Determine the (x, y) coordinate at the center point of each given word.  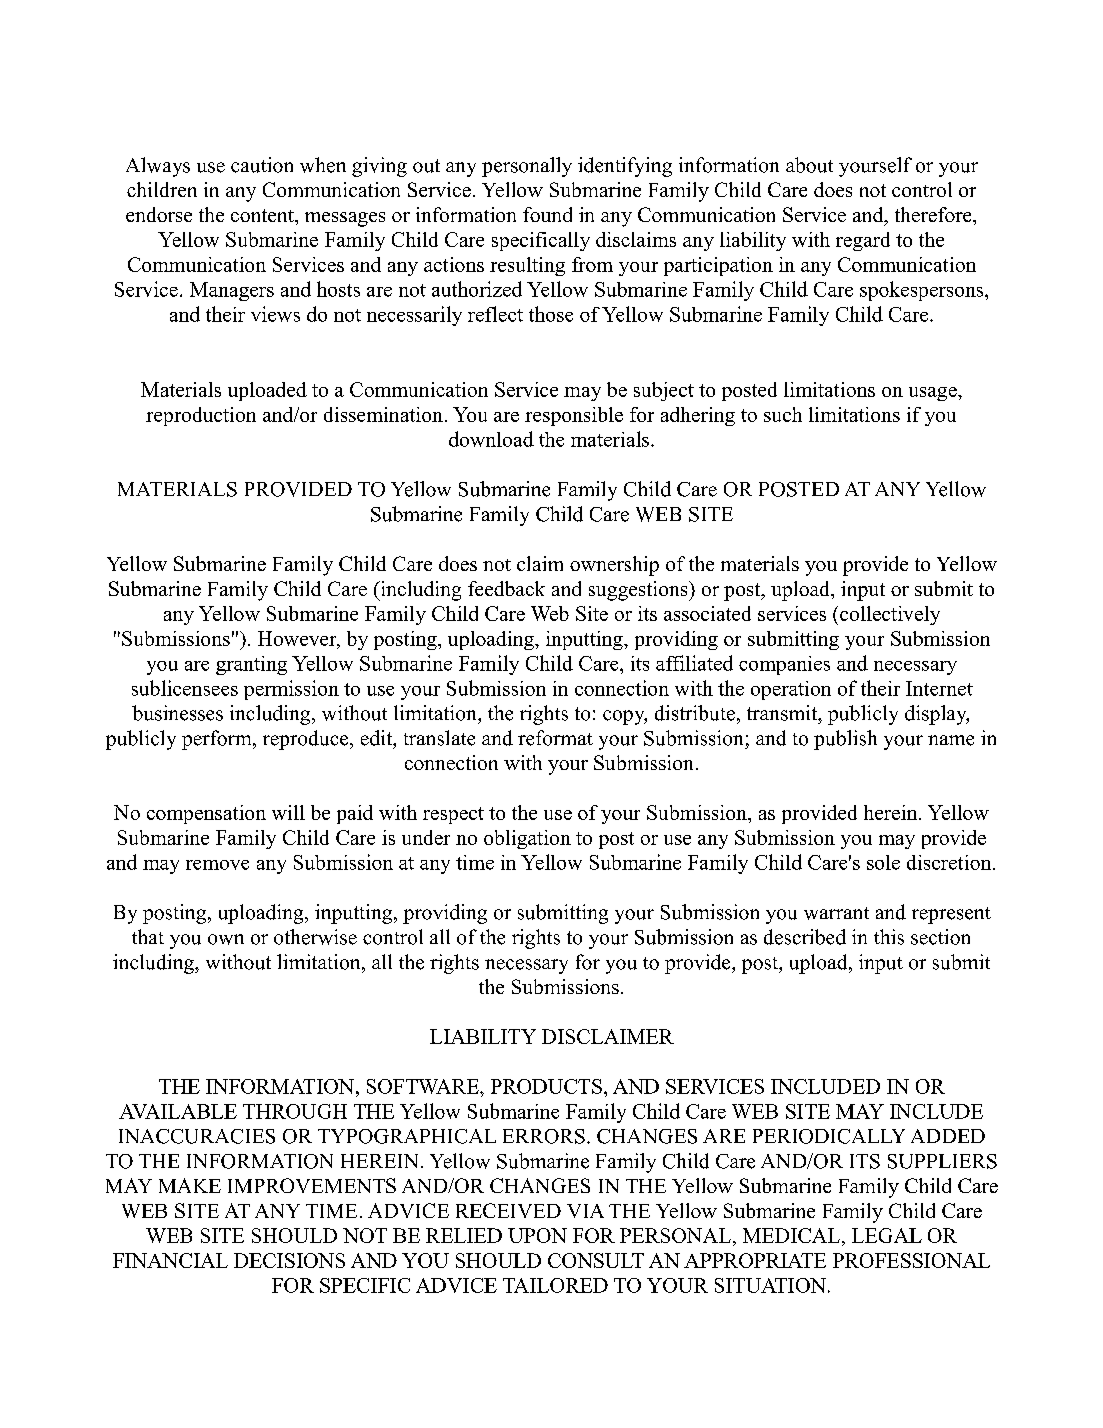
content (263, 215)
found (547, 214)
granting (251, 665)
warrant (836, 913)
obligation (527, 839)
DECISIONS (289, 1260)
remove (217, 865)
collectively (890, 615)
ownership (614, 566)
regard (863, 241)
